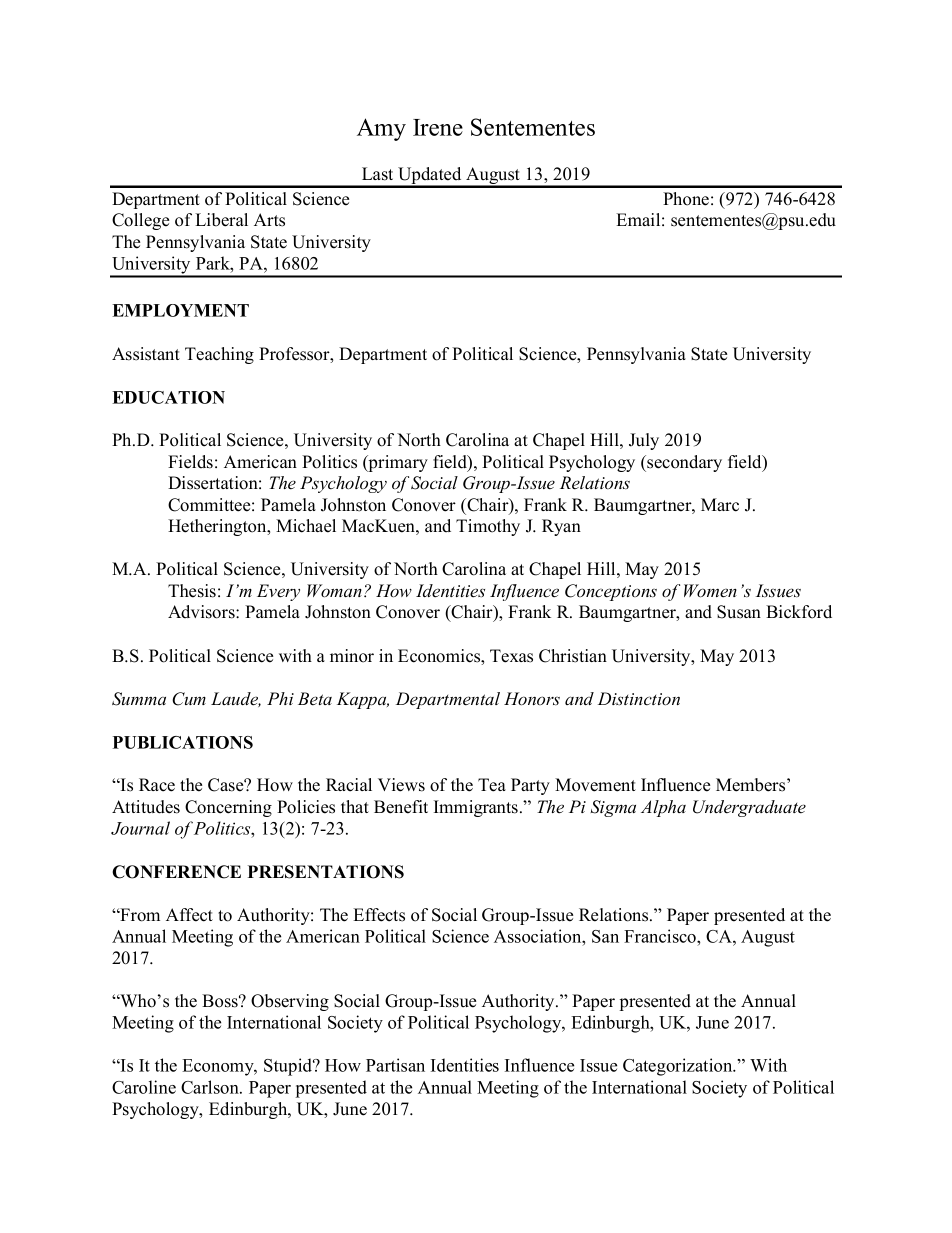  Describe the element at coordinates (511, 656) in the screenshot. I see `Texas` at that location.
